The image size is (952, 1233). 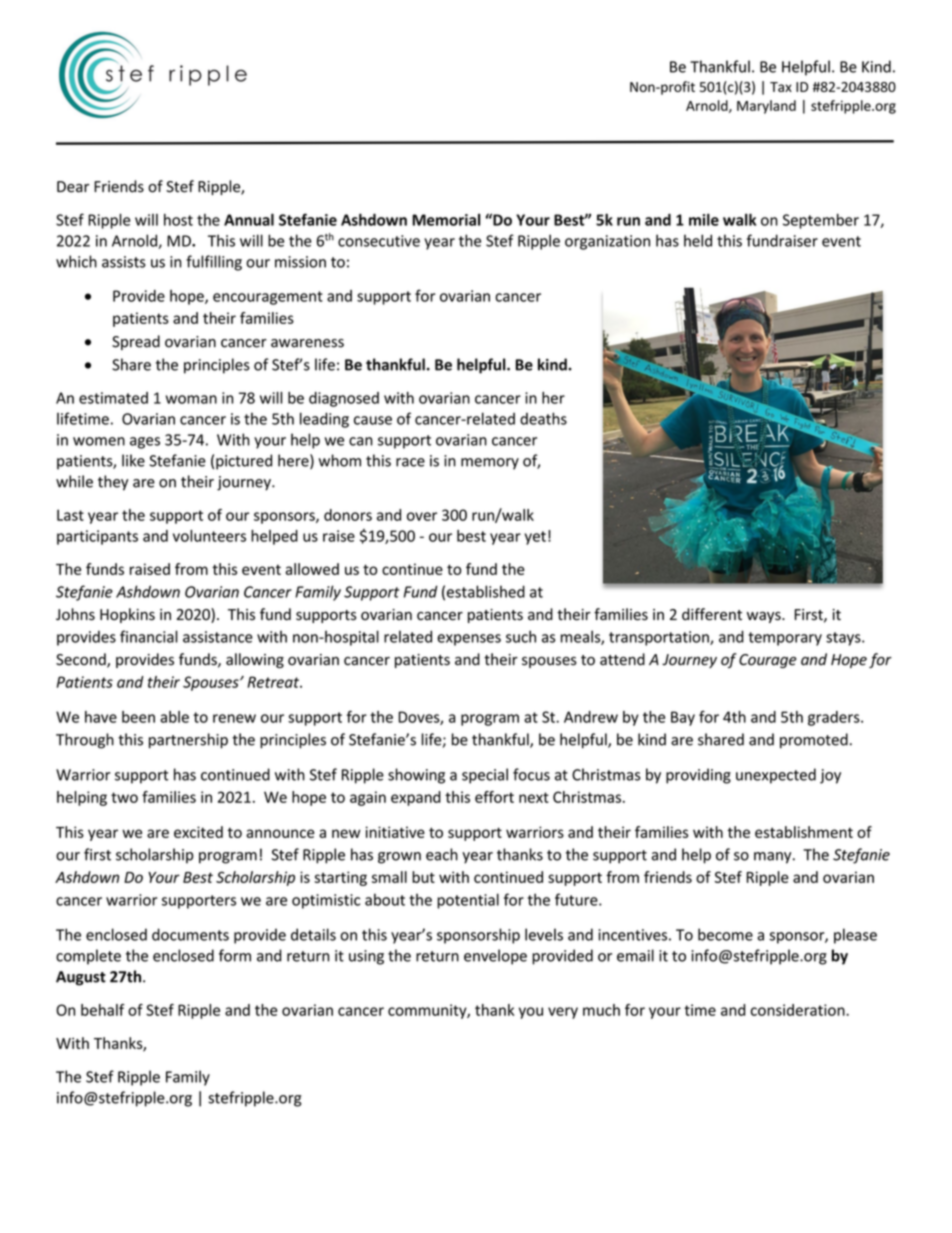 What do you see at coordinates (366, 957) in the screenshot?
I see `using` at bounding box center [366, 957].
